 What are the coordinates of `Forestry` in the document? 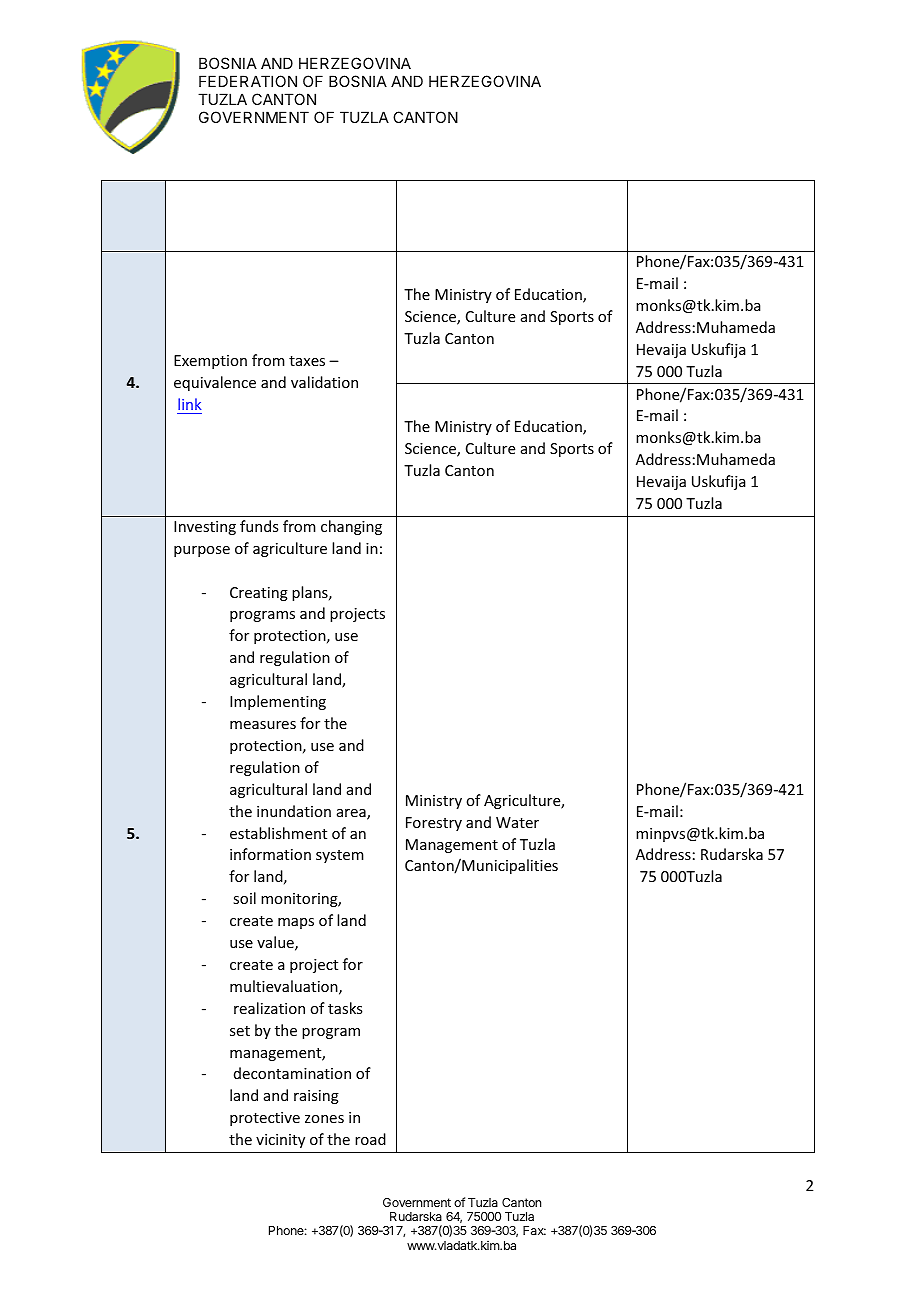 It's located at (434, 824).
